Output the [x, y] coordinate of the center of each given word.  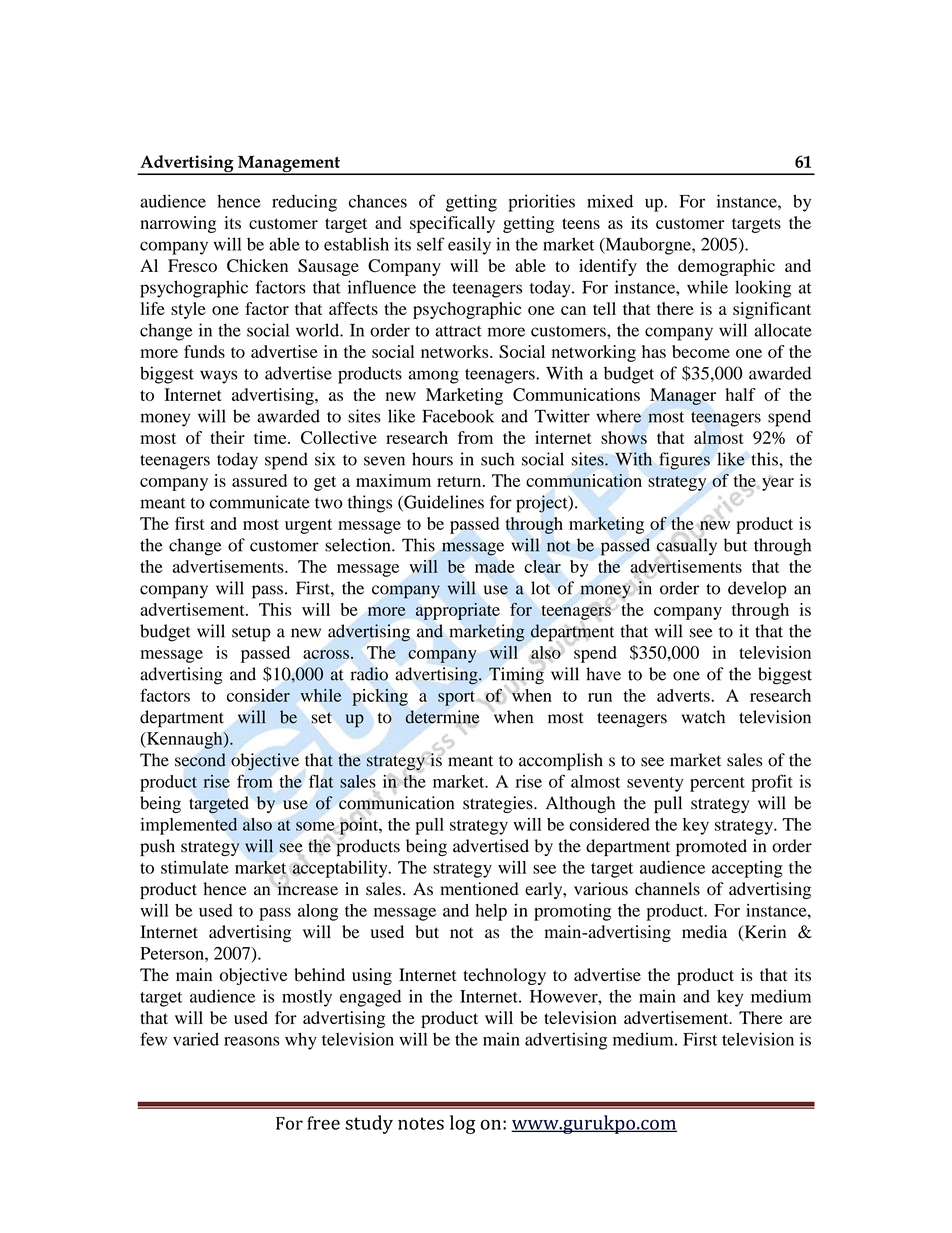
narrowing [178, 224]
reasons [251, 1041]
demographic [726, 267]
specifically [452, 224]
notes [421, 1123]
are [801, 1019]
